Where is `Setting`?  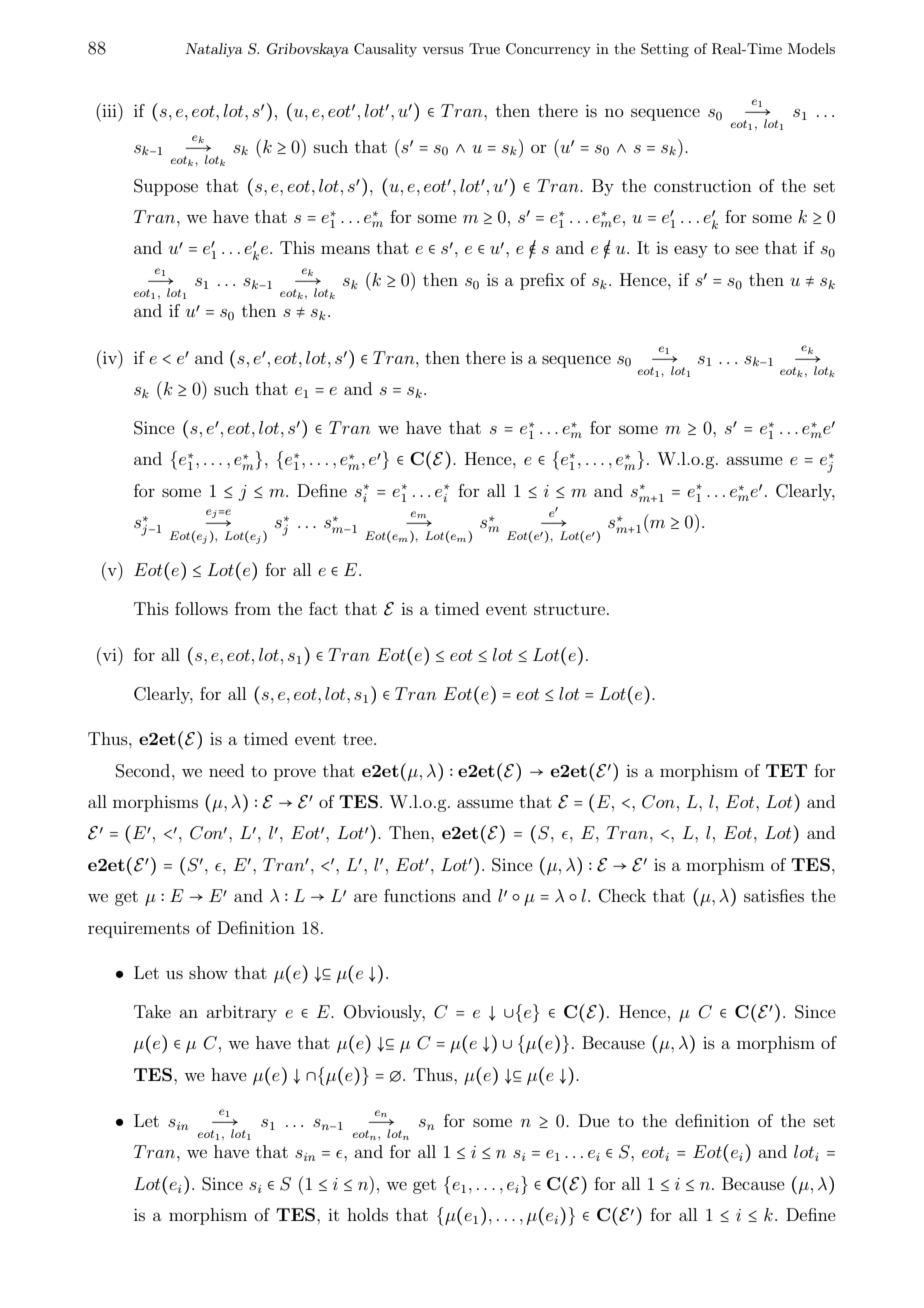
Setting is located at coordinates (665, 50).
